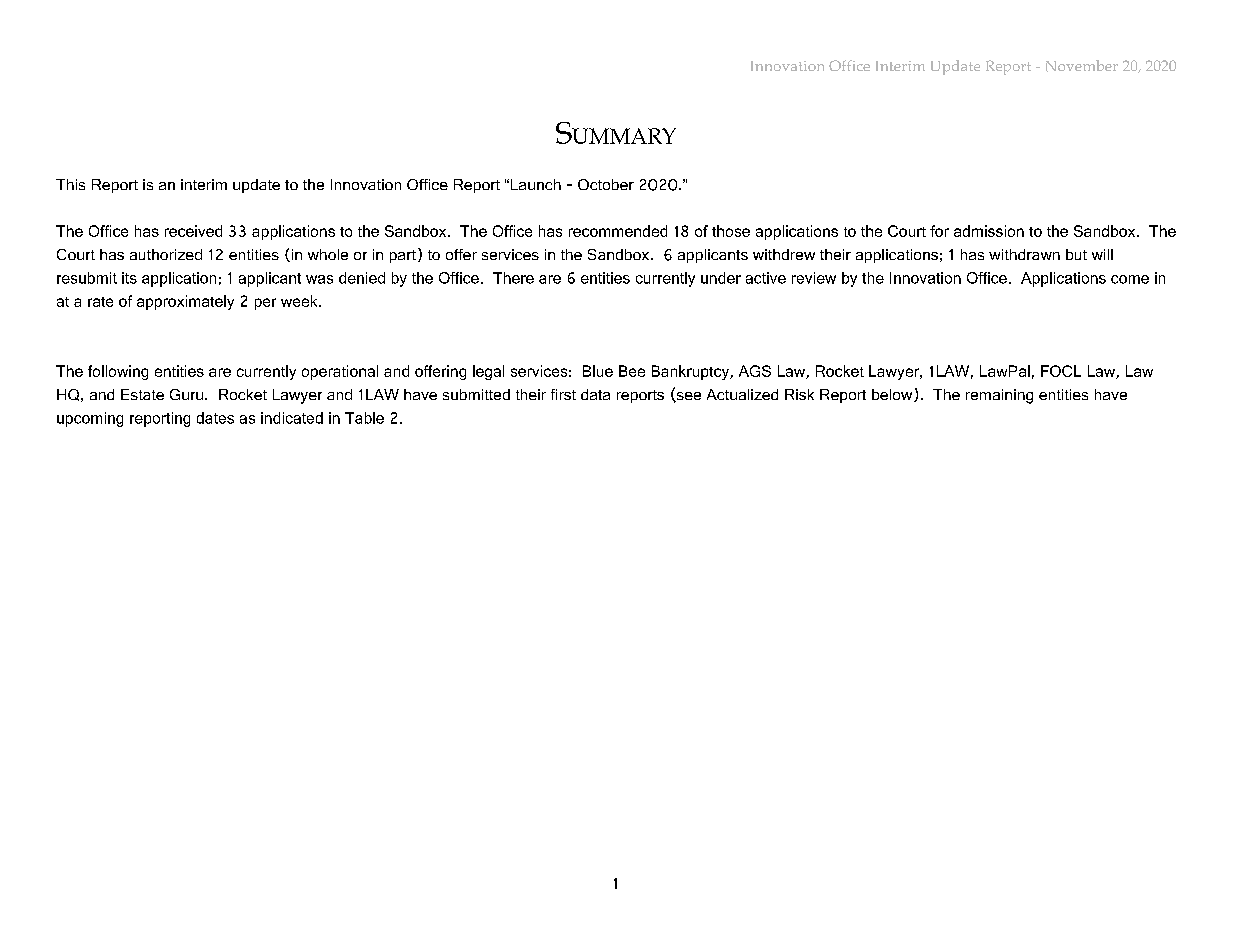 This screenshot has height=952, width=1233. What do you see at coordinates (215, 418) in the screenshot?
I see `dates` at bounding box center [215, 418].
